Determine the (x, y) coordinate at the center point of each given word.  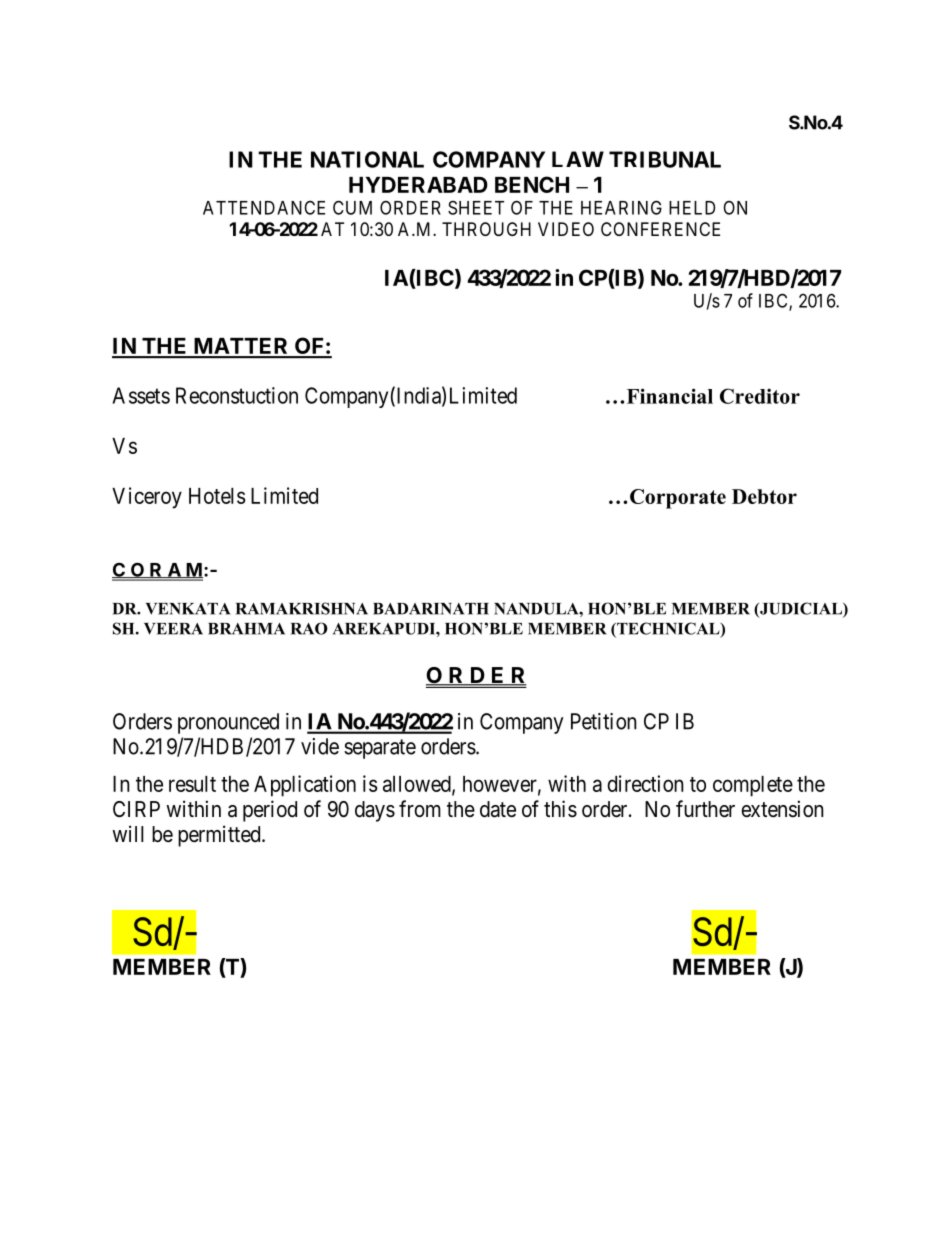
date (498, 809)
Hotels (217, 496)
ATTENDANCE (264, 207)
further (705, 809)
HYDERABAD (418, 185)
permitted (220, 836)
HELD (692, 208)
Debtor (764, 496)
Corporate (678, 499)
